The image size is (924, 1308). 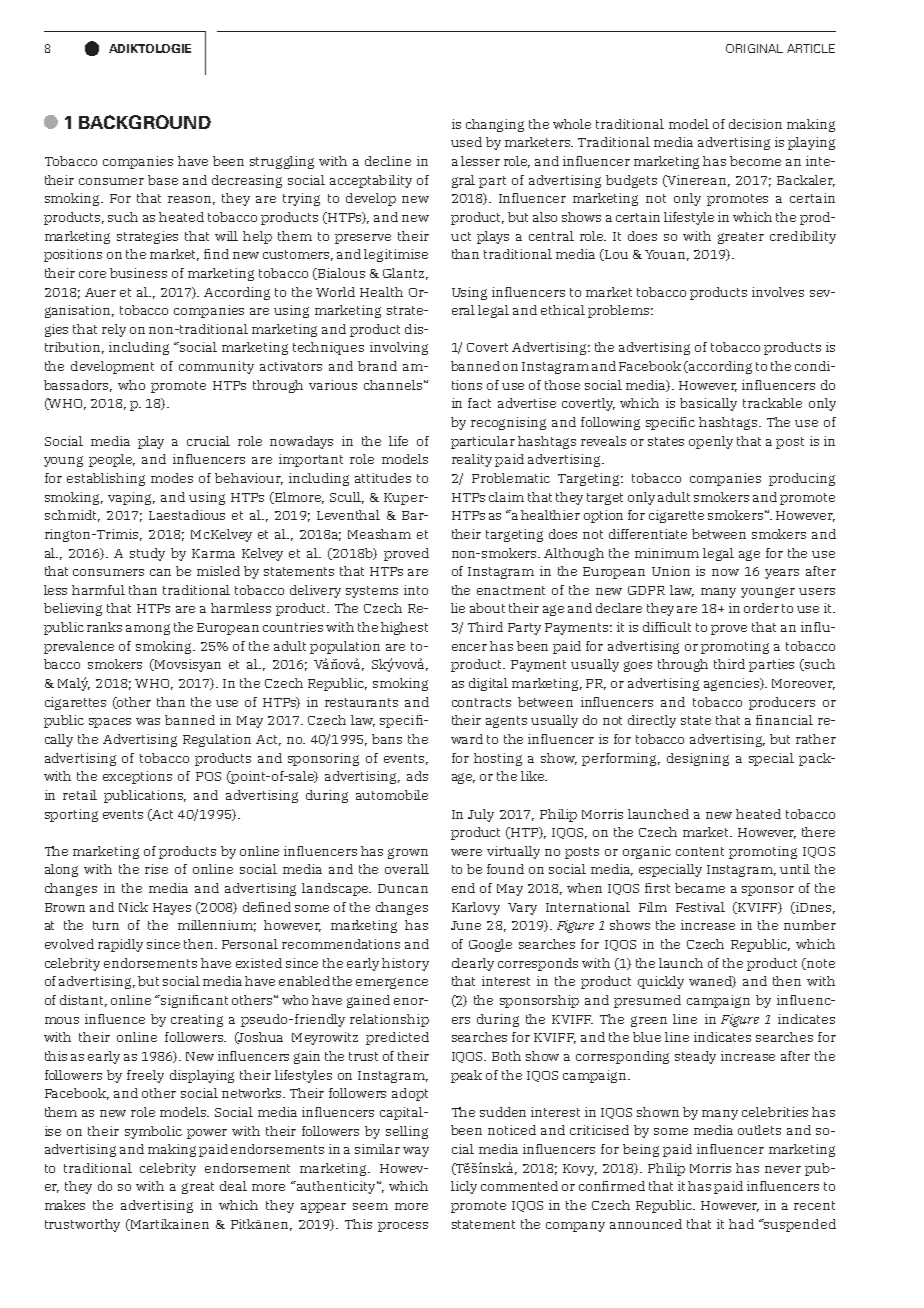 I want to click on highest, so click(x=404, y=628).
